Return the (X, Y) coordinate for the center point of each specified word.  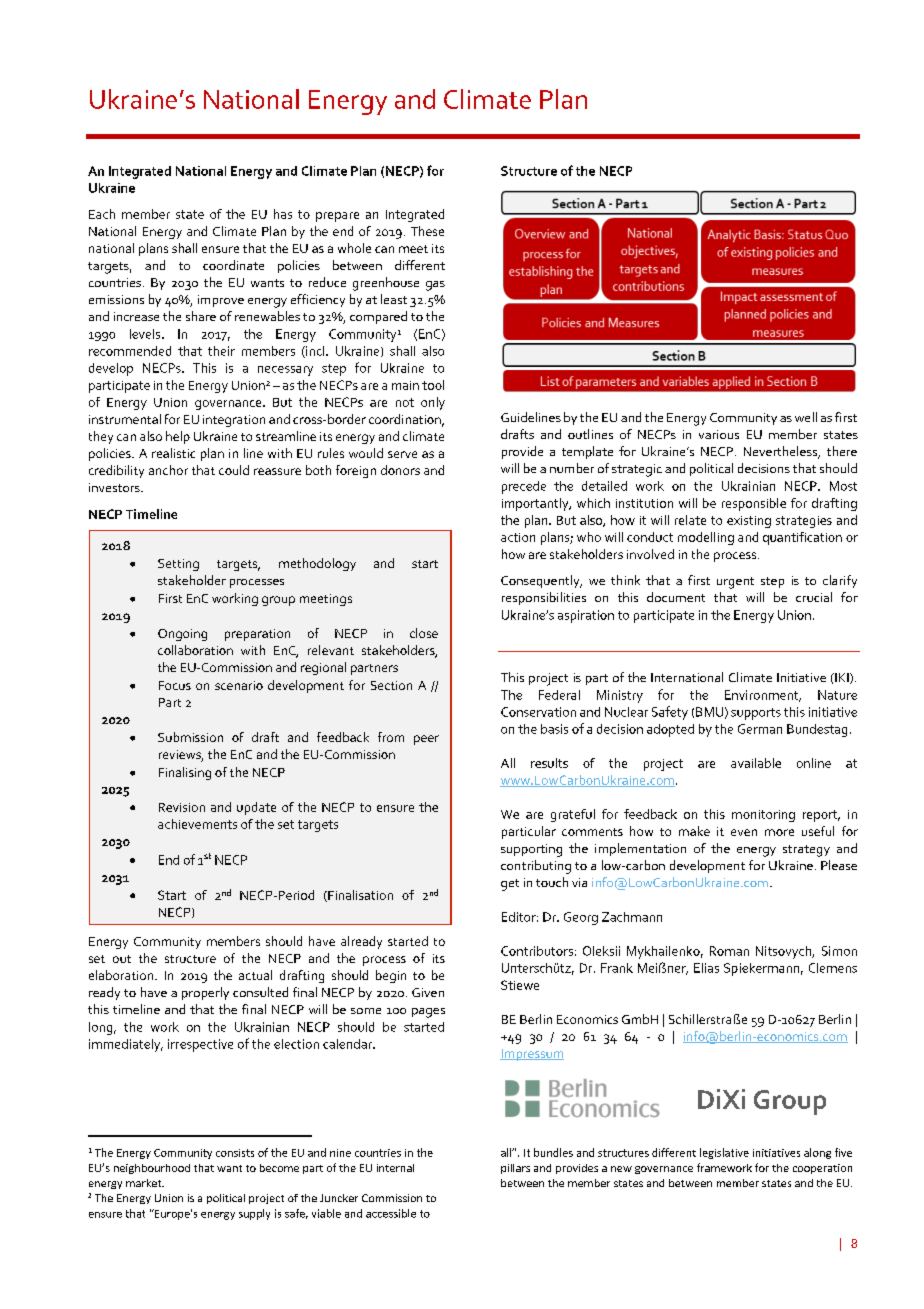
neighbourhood (152, 1169)
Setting (178, 565)
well (806, 417)
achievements (197, 824)
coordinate (233, 265)
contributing (536, 867)
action (518, 537)
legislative (724, 1153)
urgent (735, 583)
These (427, 231)
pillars (515, 1169)
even (744, 832)
